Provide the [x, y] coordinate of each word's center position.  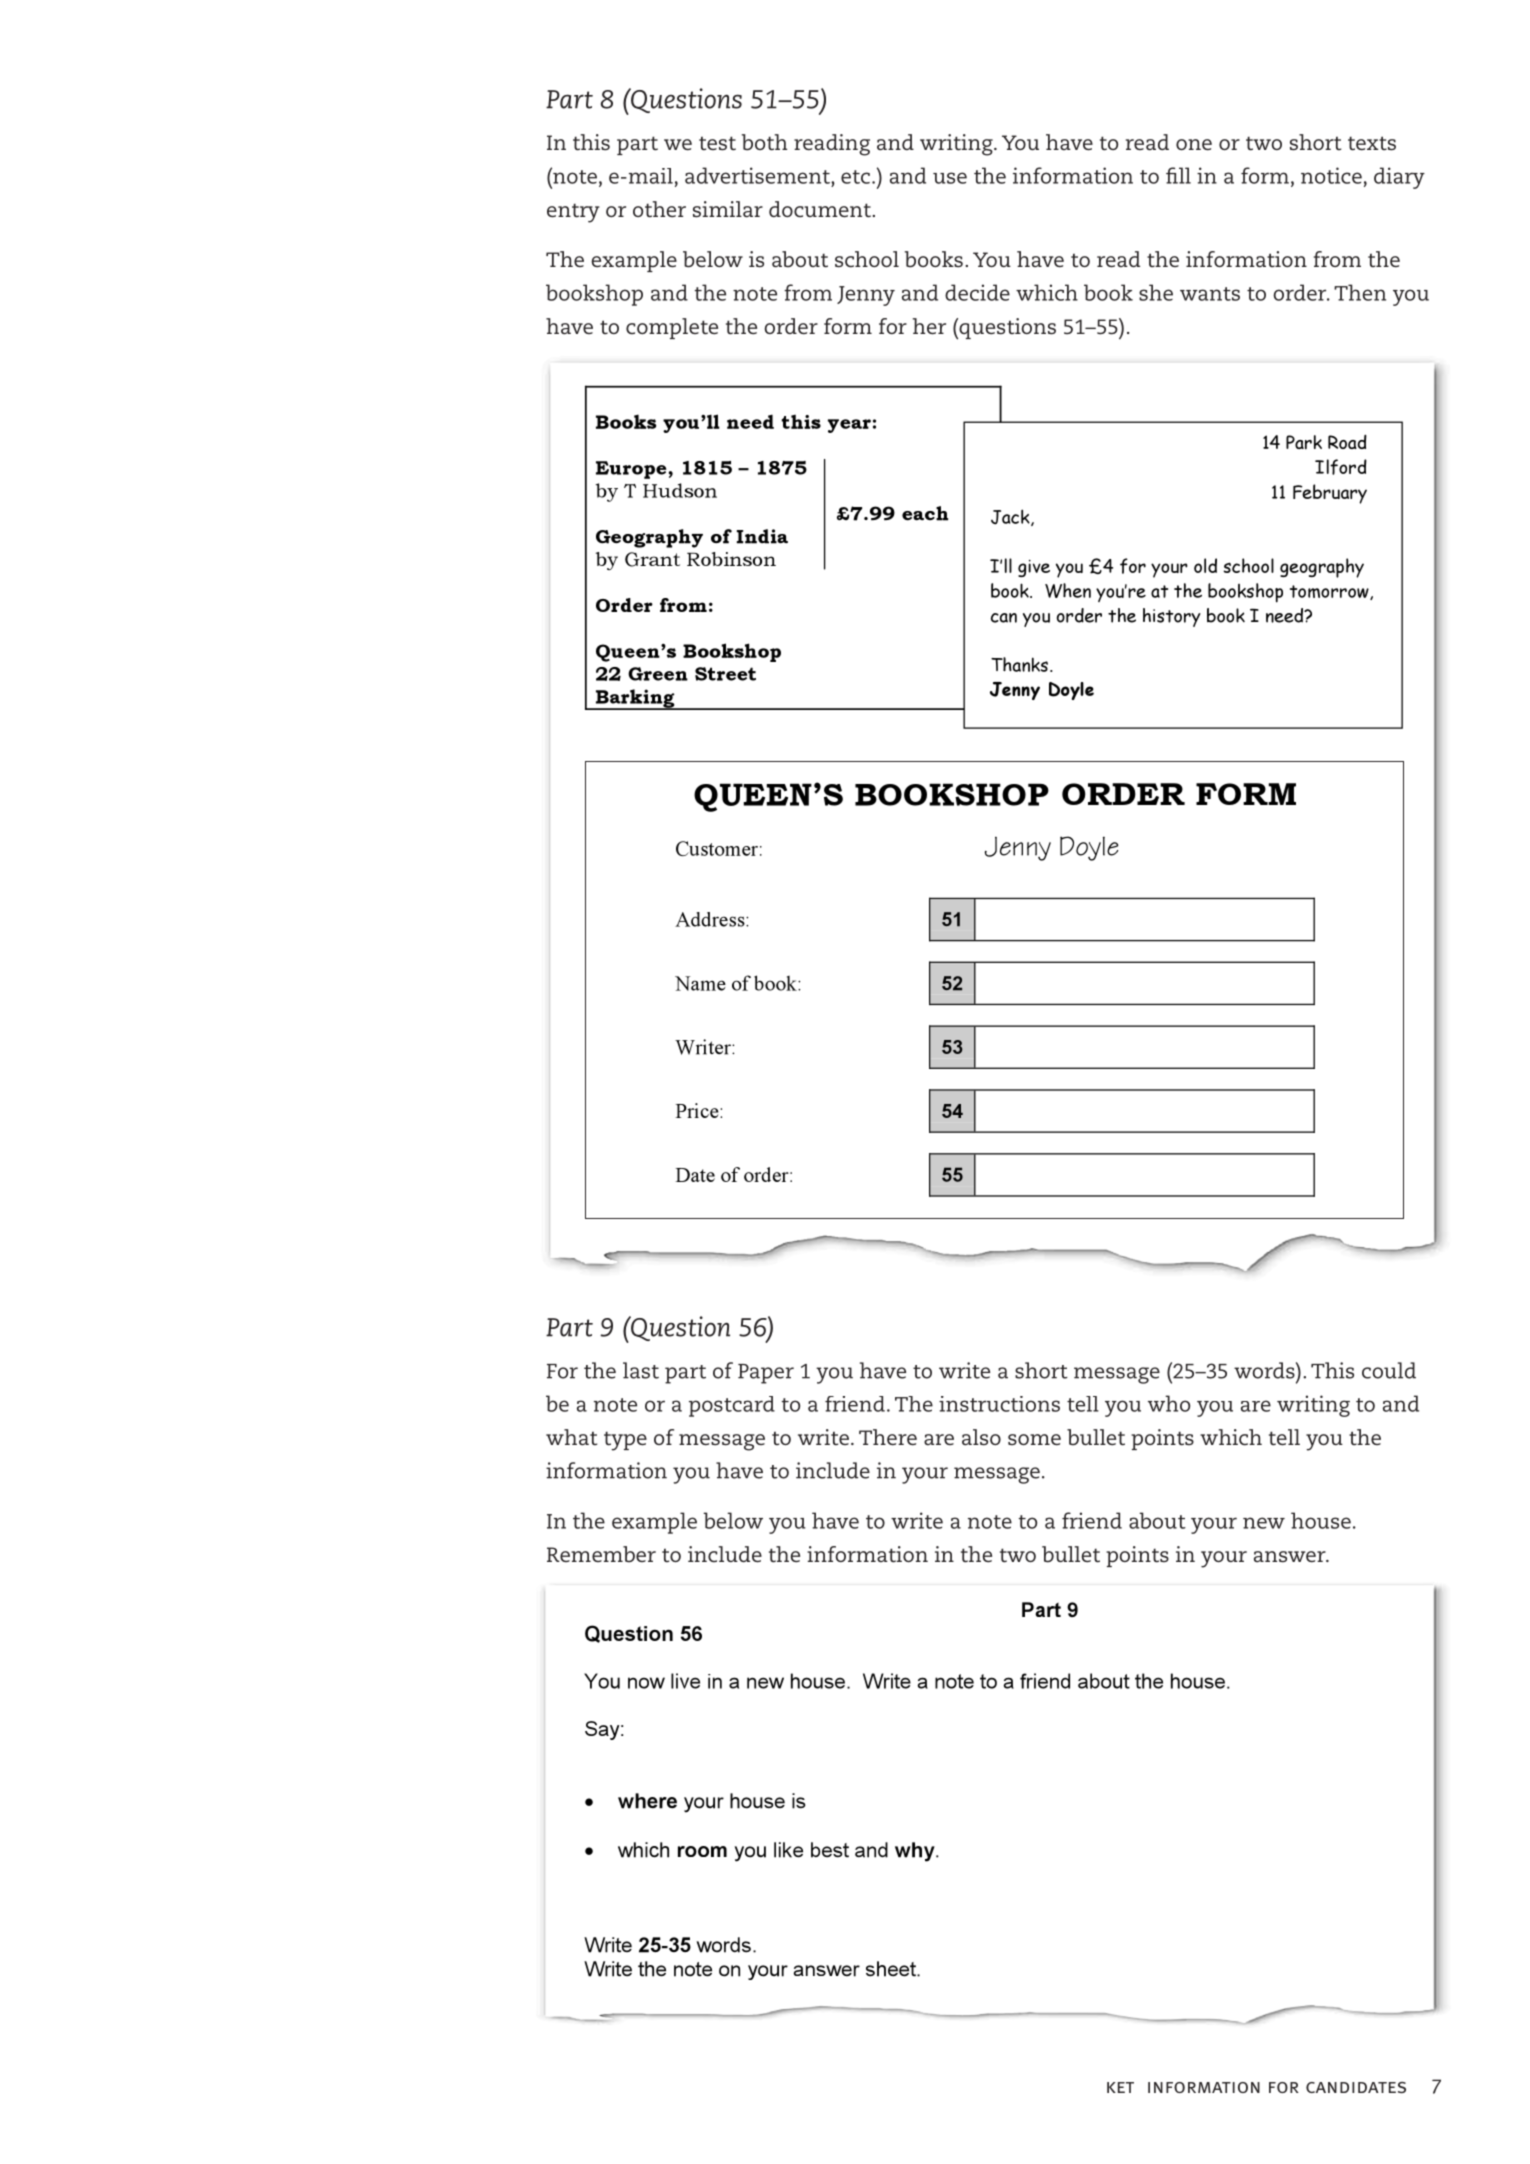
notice [1331, 175]
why [916, 1852]
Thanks [1021, 664]
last [641, 1370]
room [702, 1851]
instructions [999, 1404]
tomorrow [1330, 592]
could [1389, 1370]
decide [977, 292]
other [659, 209]
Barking [635, 699]
